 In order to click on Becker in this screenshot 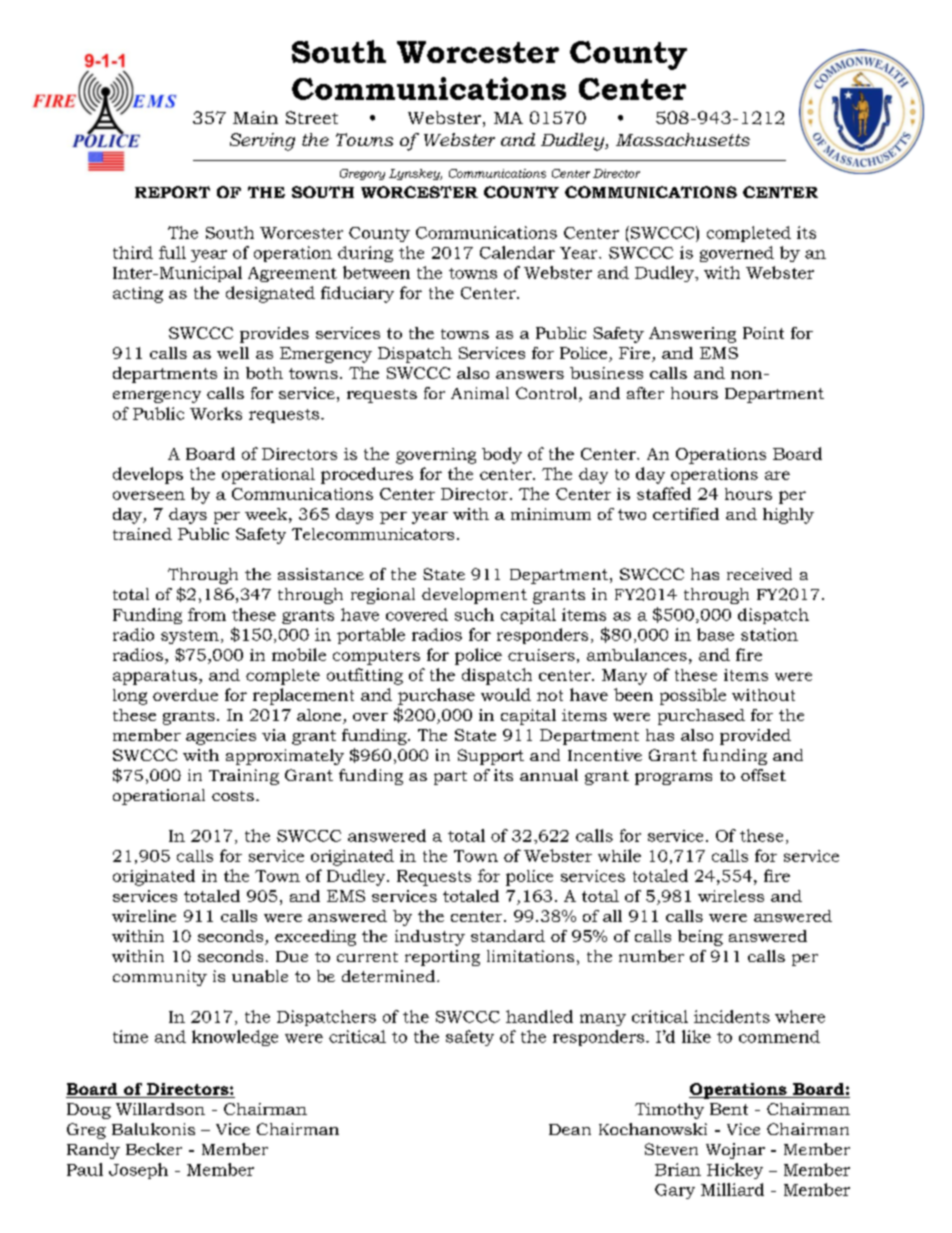, I will do `click(154, 1149)`.
